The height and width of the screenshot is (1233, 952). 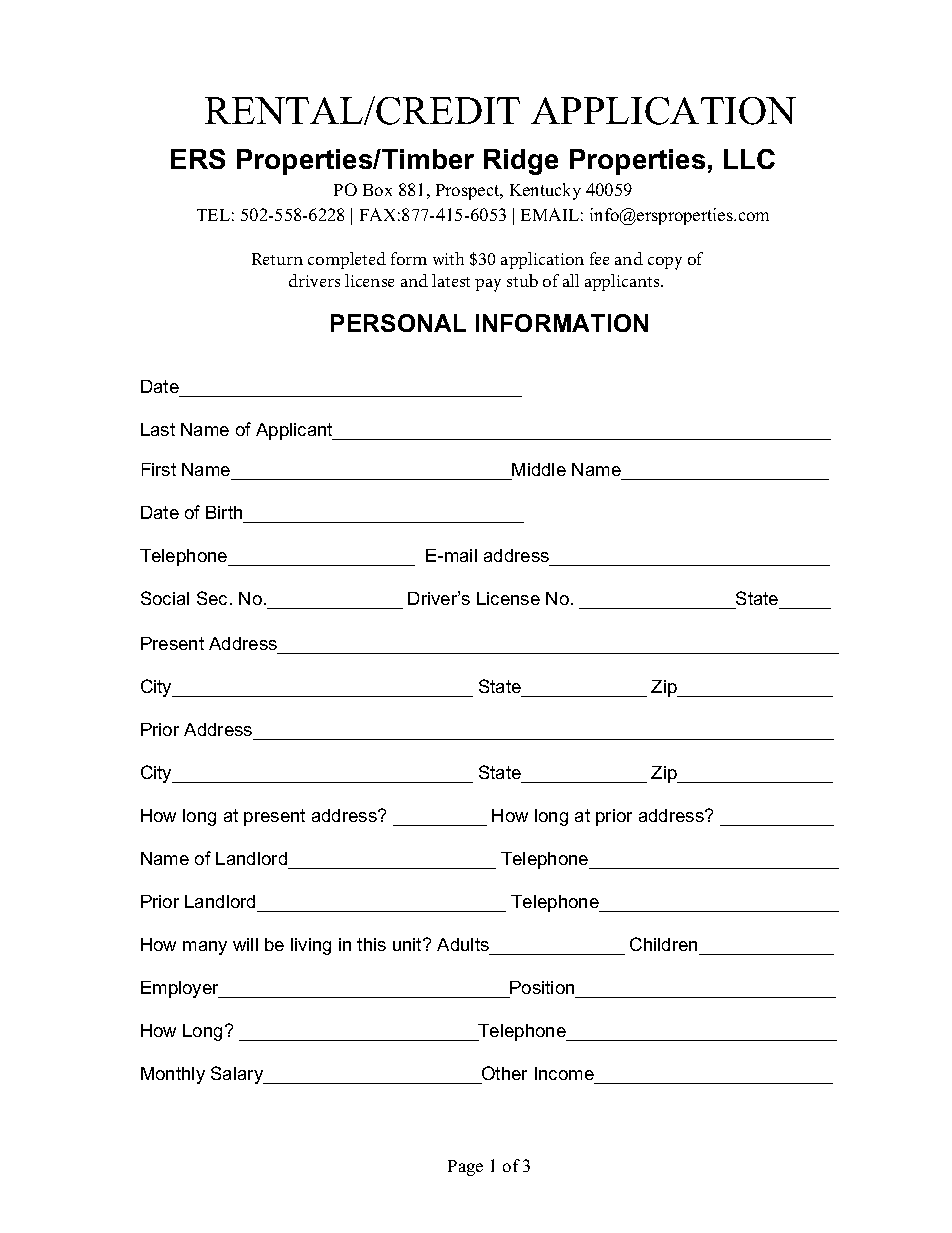 What do you see at coordinates (469, 192) in the screenshot?
I see `Prospect` at bounding box center [469, 192].
